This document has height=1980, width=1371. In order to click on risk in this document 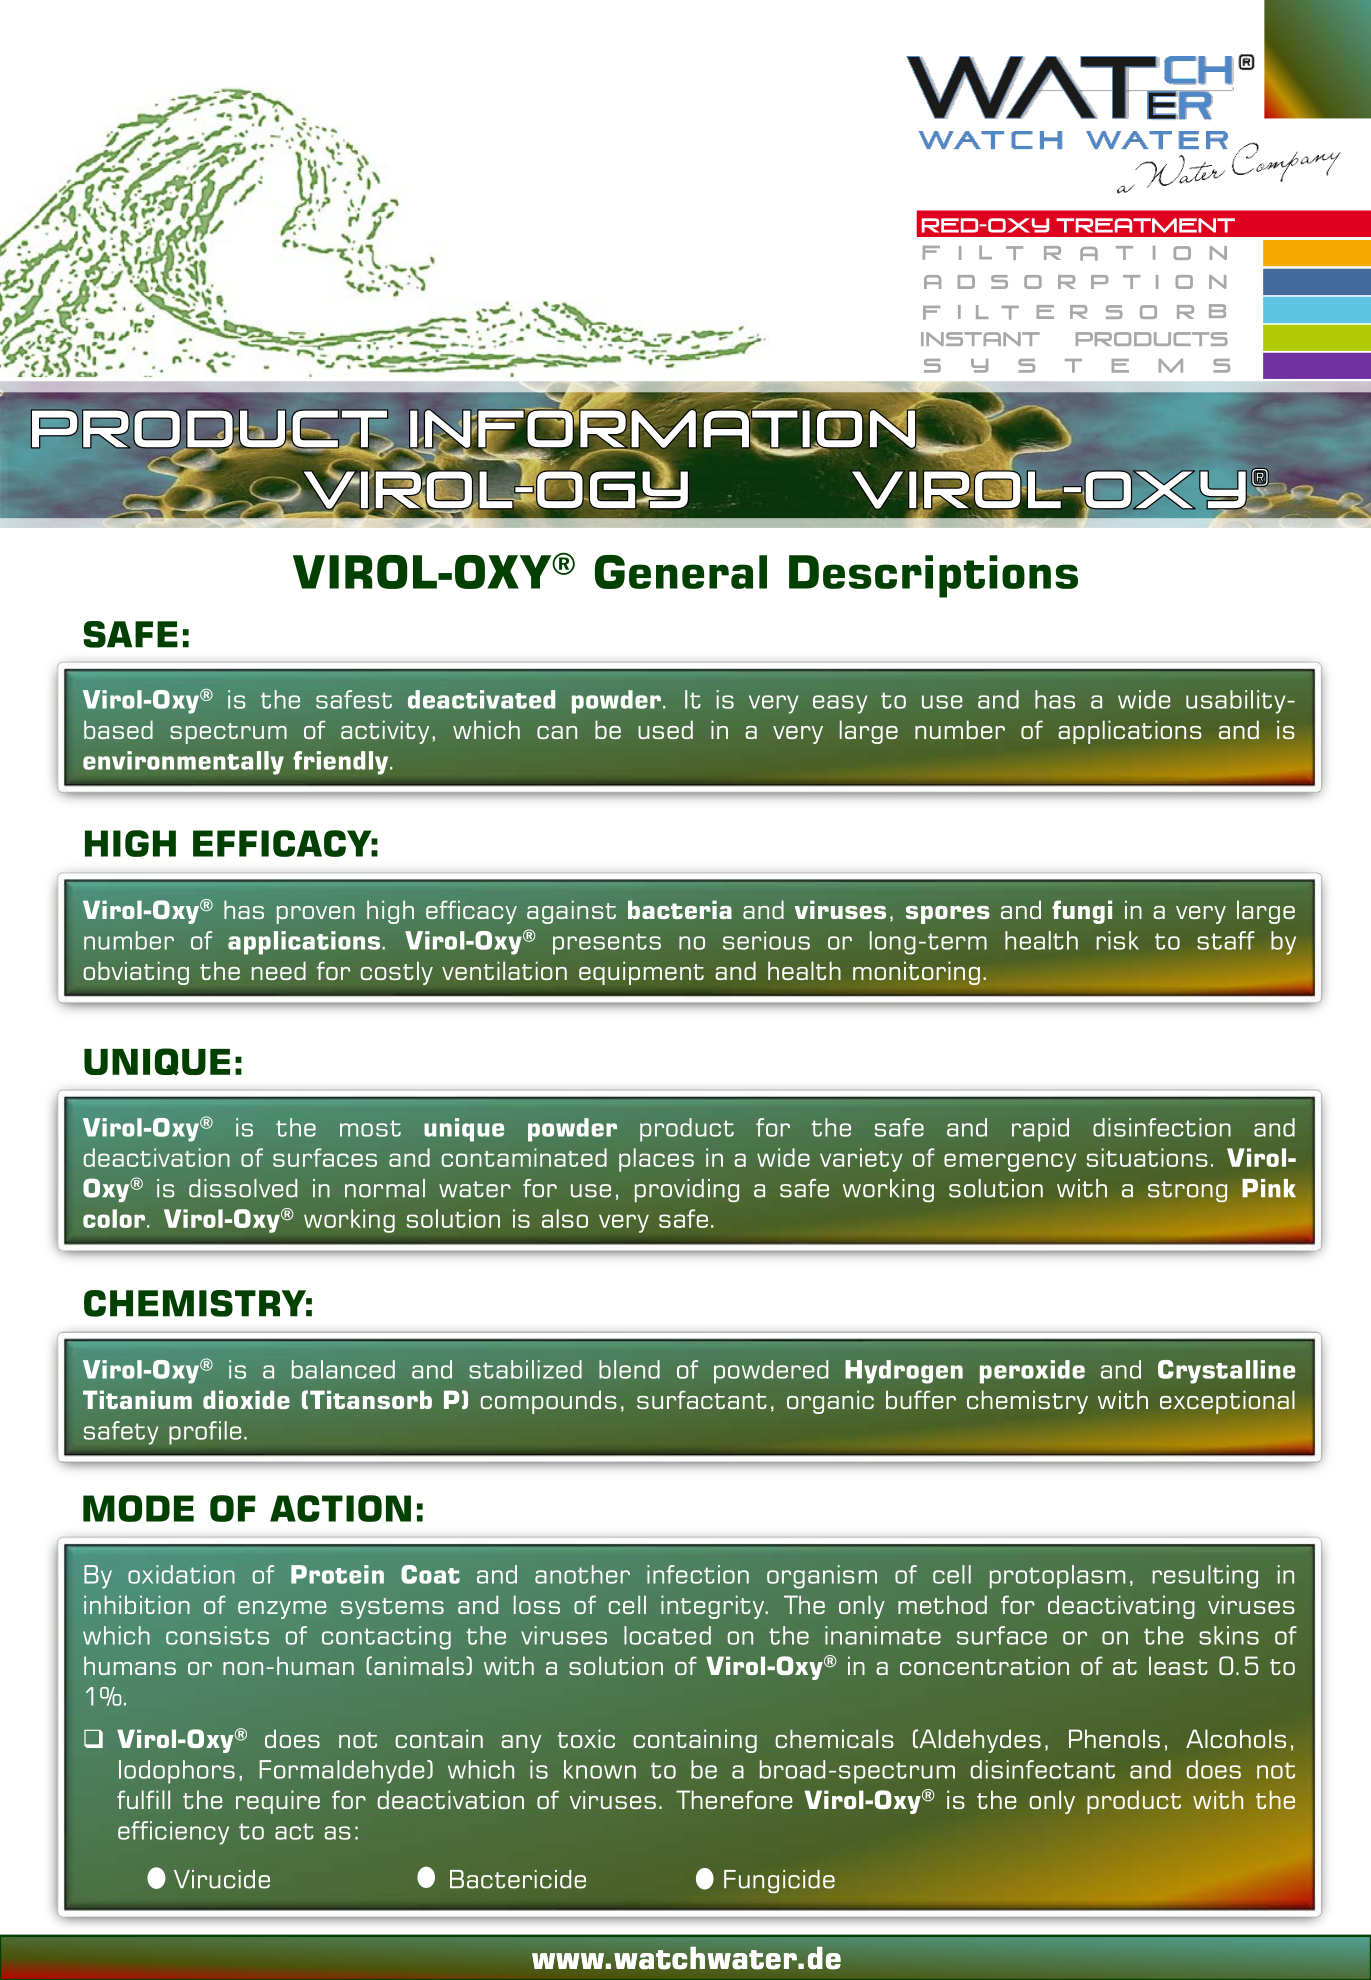, I will do `click(1117, 940)`.
